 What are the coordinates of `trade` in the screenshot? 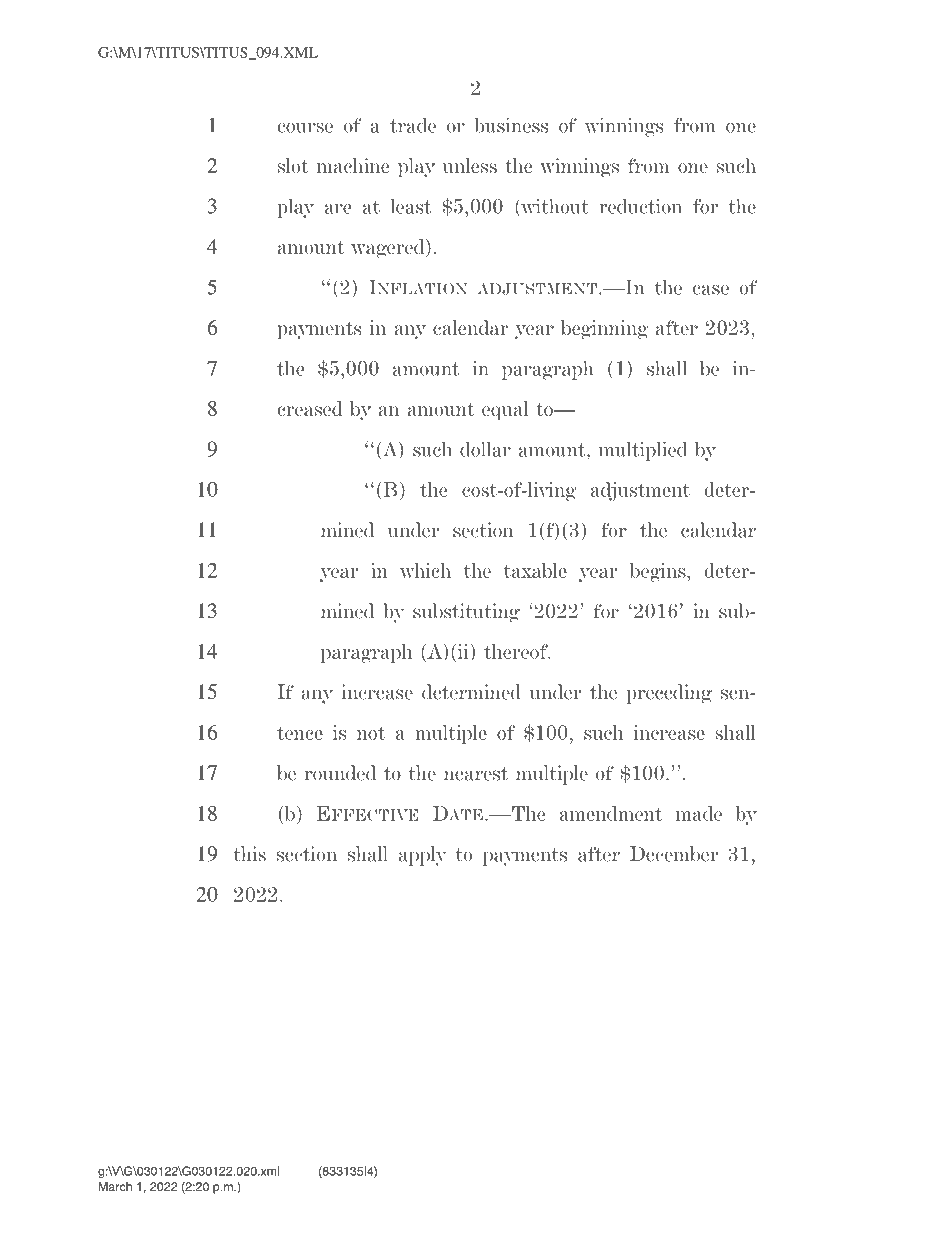 It's located at (413, 125).
